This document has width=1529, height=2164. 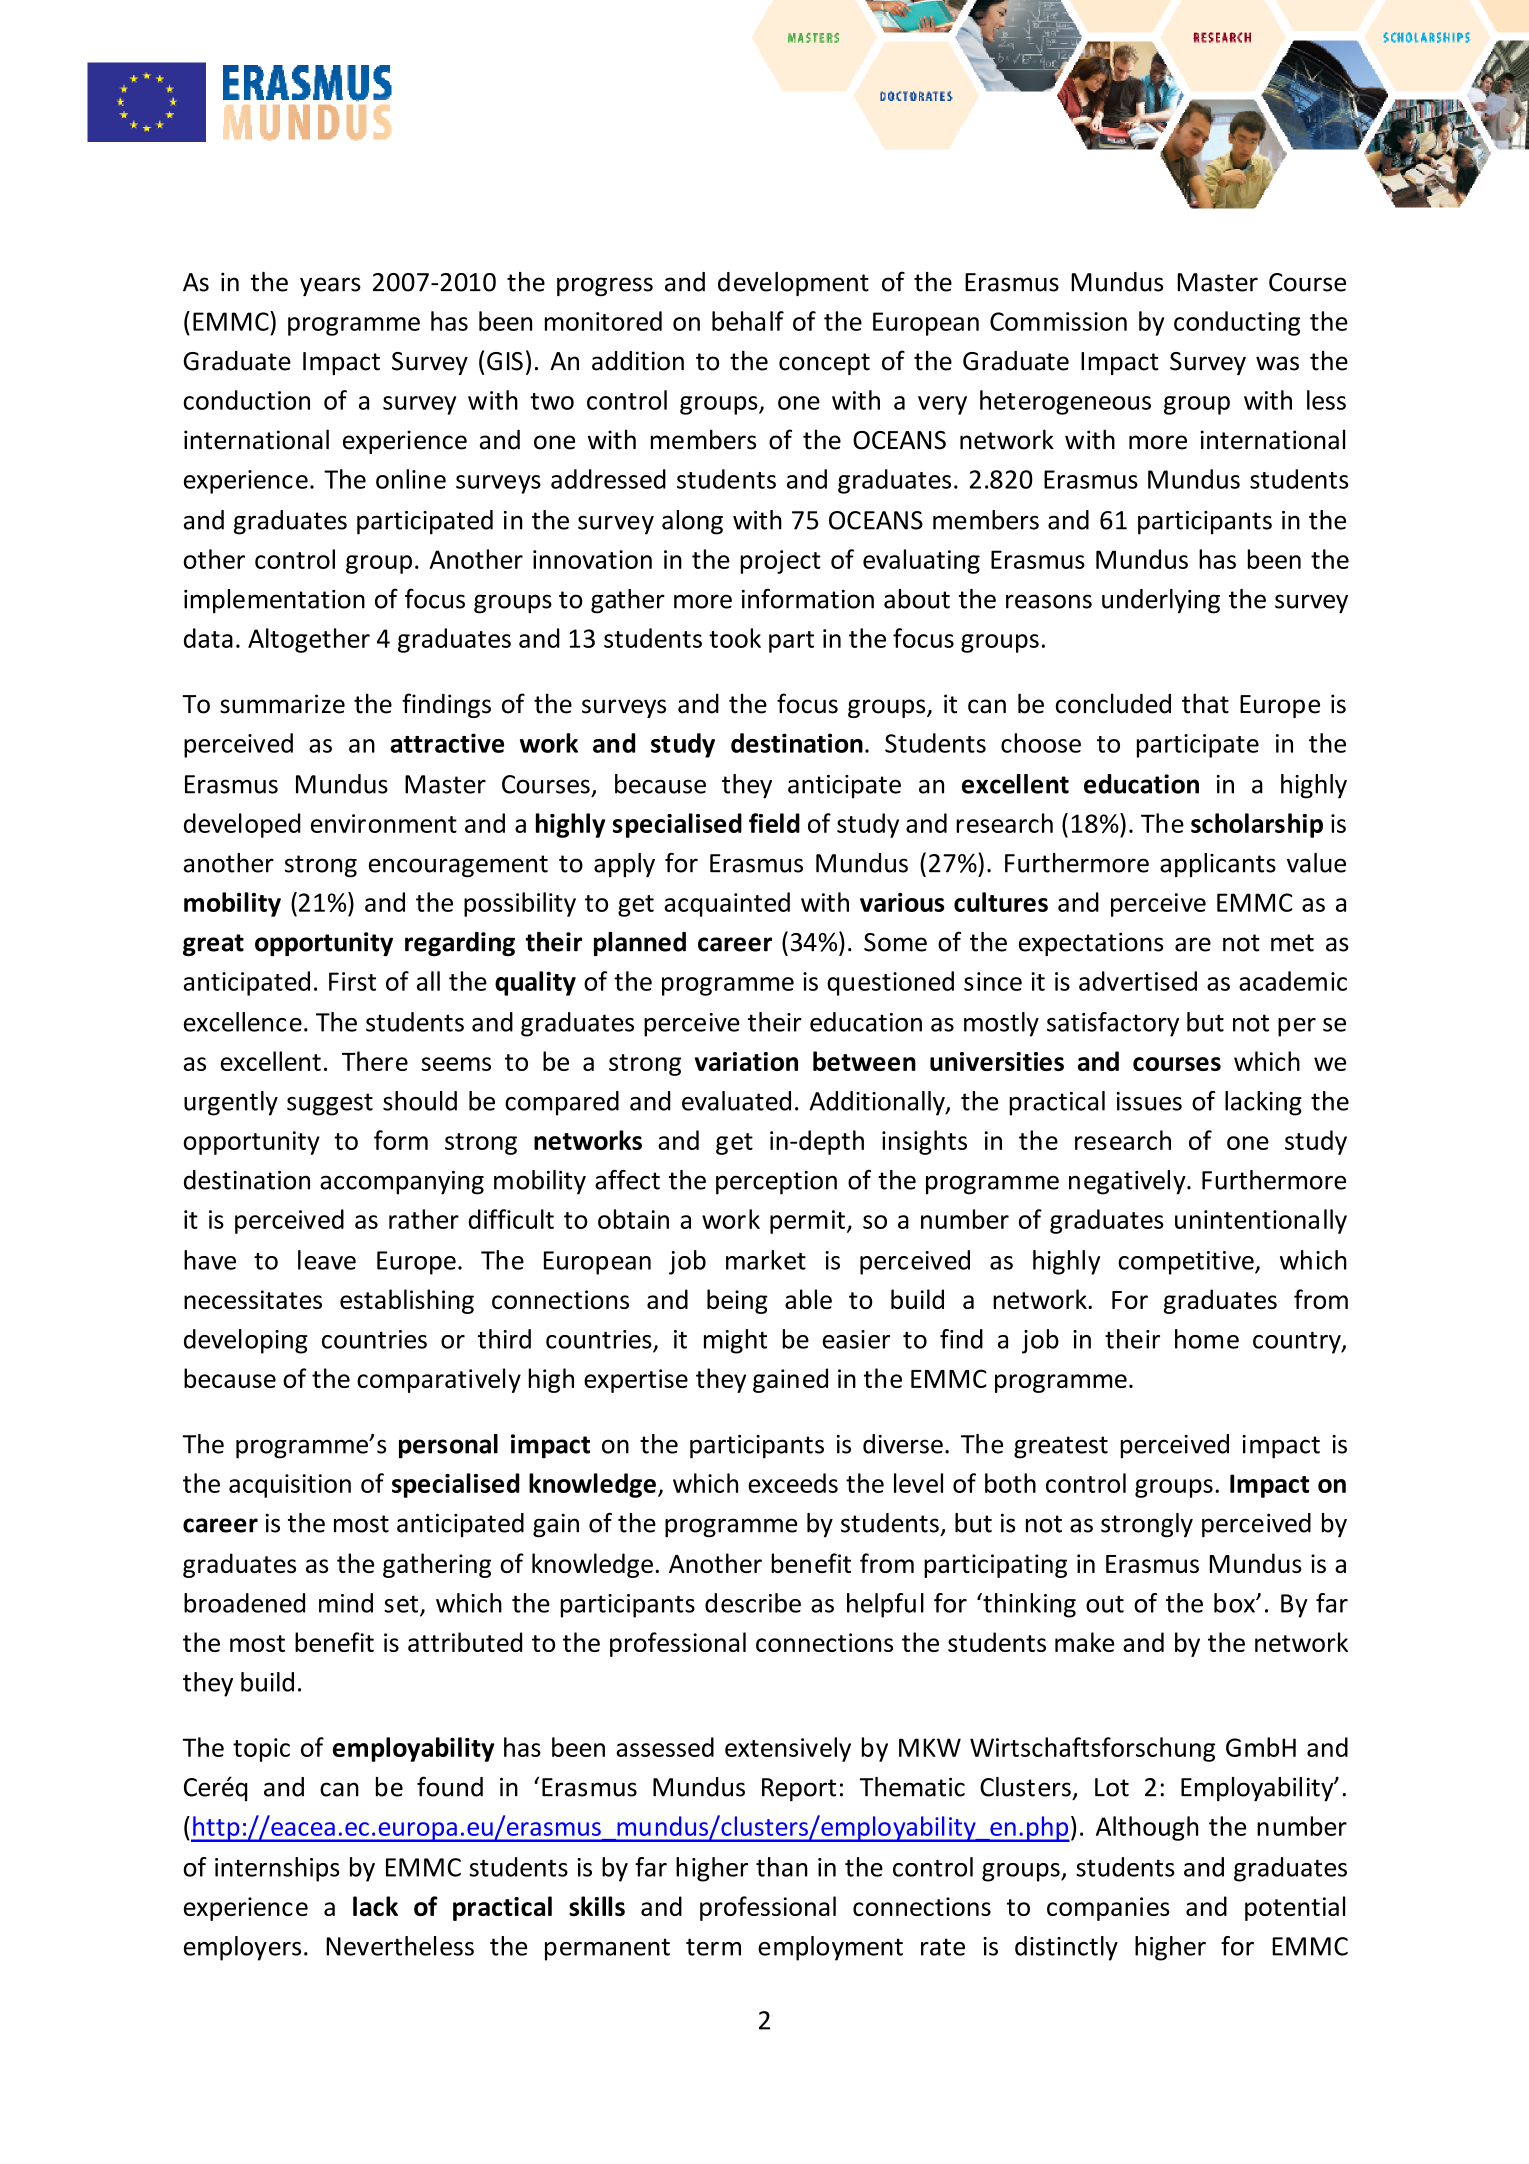 What do you see at coordinates (774, 823) in the document?
I see `field` at bounding box center [774, 823].
